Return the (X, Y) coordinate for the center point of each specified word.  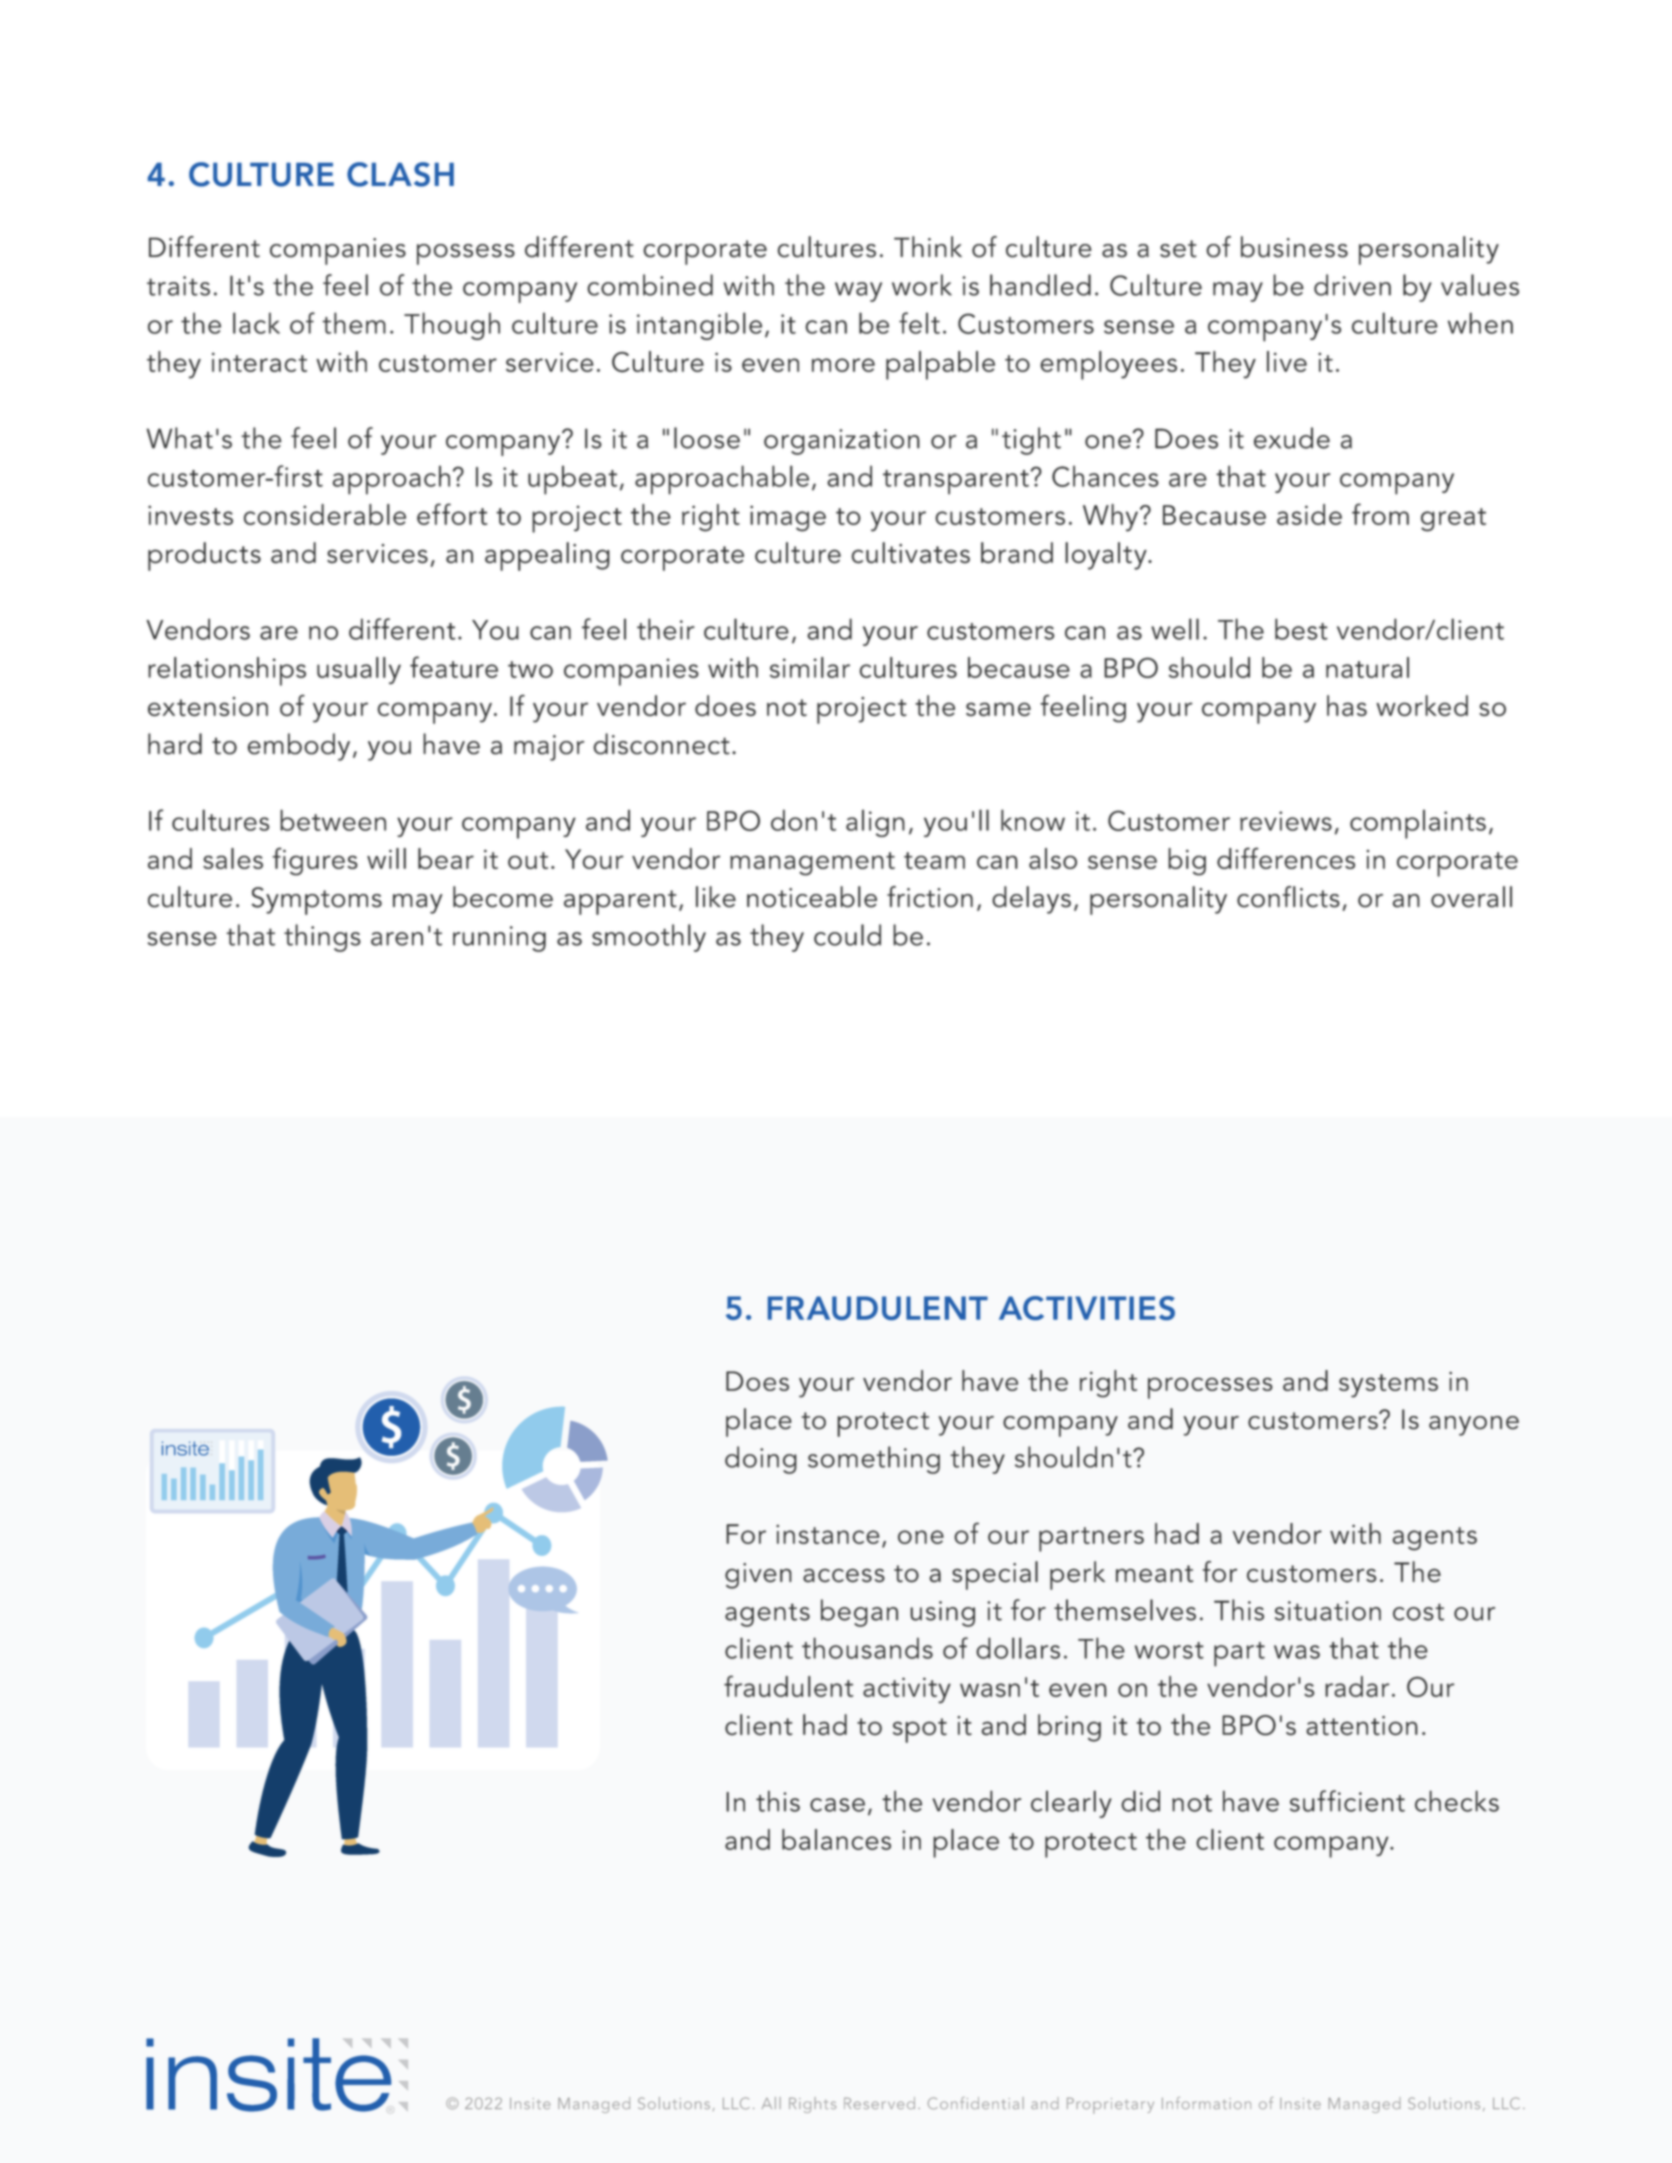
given (758, 1576)
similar (810, 667)
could (847, 935)
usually (359, 670)
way (858, 292)
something (874, 1460)
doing (761, 1460)
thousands (867, 1648)
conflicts (1288, 897)
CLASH (400, 174)
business (1294, 247)
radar (1357, 1686)
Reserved (879, 2103)
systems (1388, 1386)
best (1301, 629)
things (322, 938)
